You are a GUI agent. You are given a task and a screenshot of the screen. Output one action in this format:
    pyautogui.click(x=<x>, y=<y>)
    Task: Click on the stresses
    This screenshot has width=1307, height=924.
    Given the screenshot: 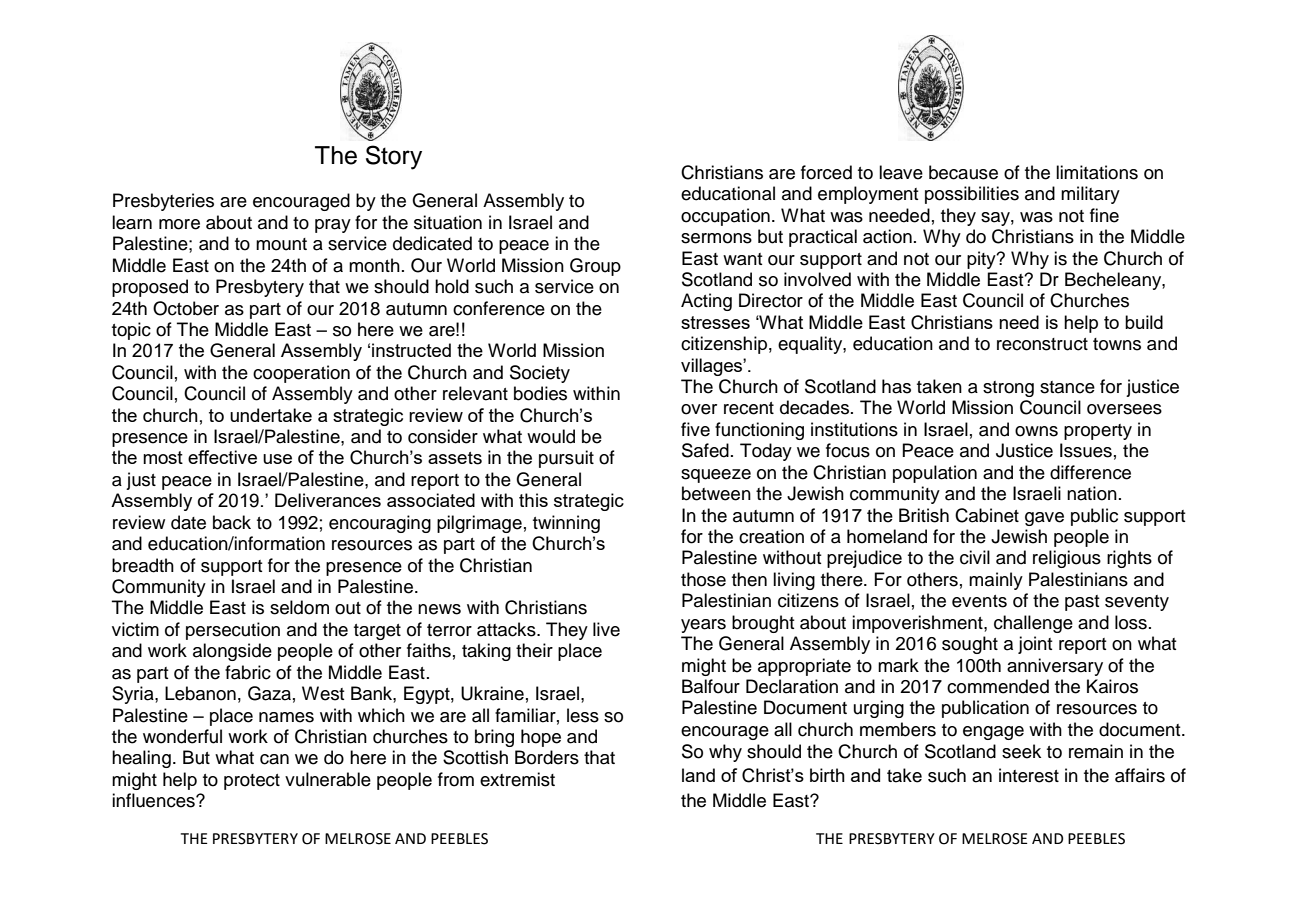 What is the action you would take?
    pyautogui.click(x=715, y=322)
